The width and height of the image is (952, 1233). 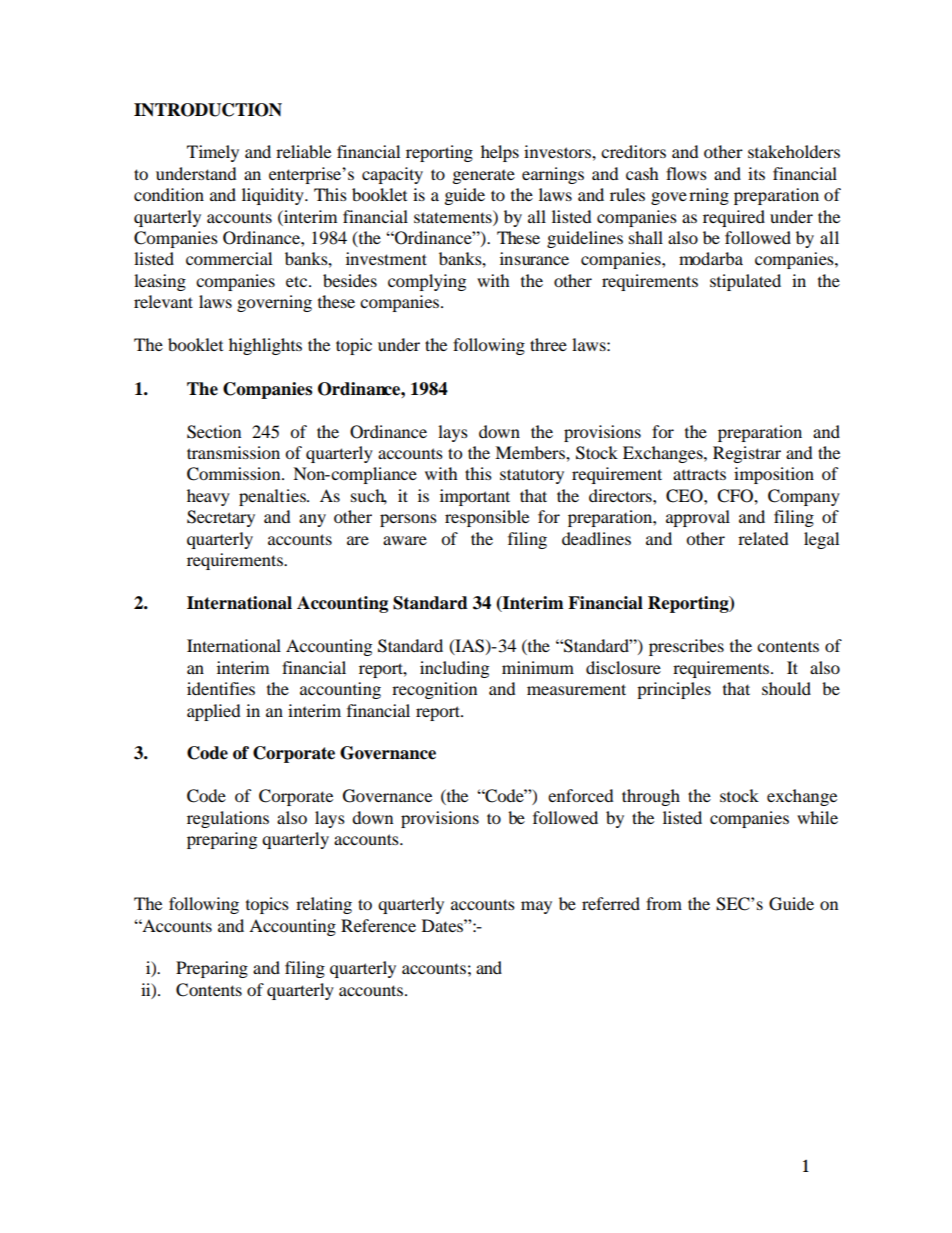 What do you see at coordinates (536, 907) in the image?
I see `may` at bounding box center [536, 907].
